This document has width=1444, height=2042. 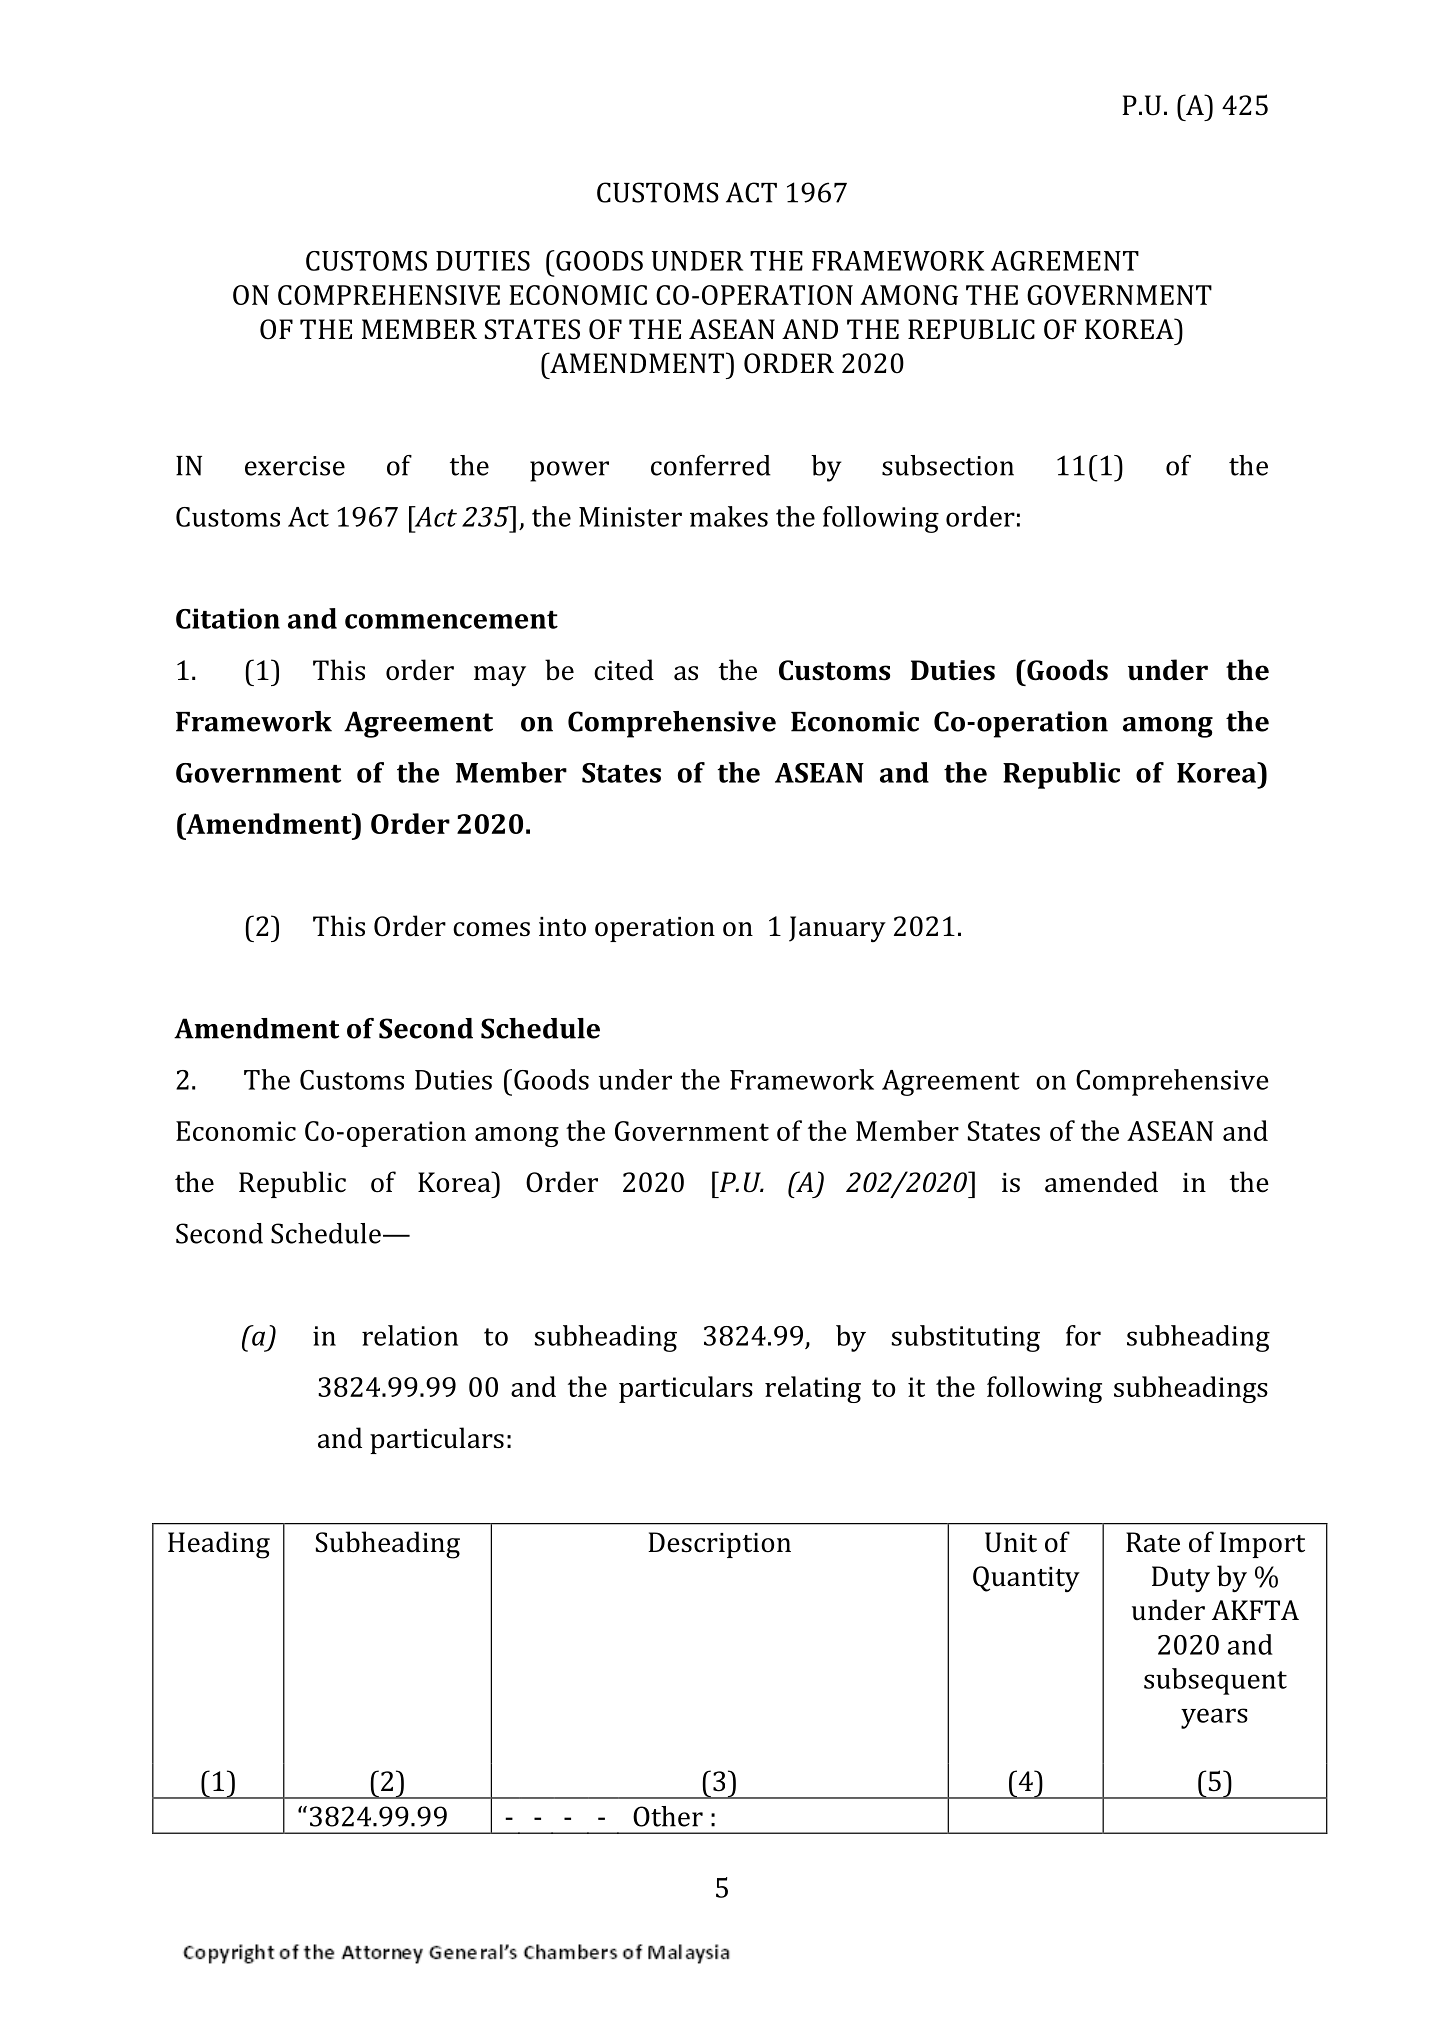 What do you see at coordinates (837, 929) in the document?
I see `January` at bounding box center [837, 929].
